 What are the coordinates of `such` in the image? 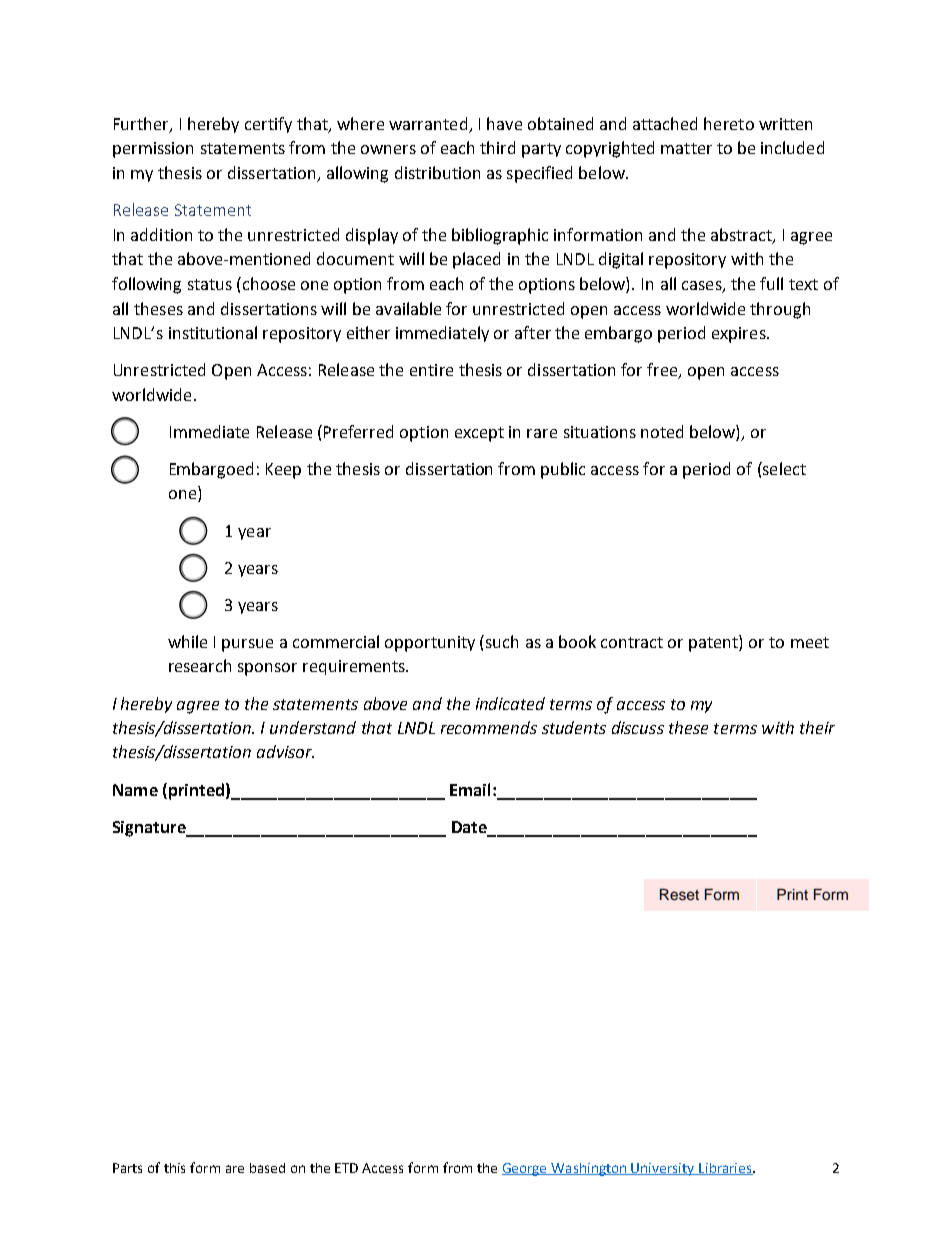 It's located at (502, 641).
